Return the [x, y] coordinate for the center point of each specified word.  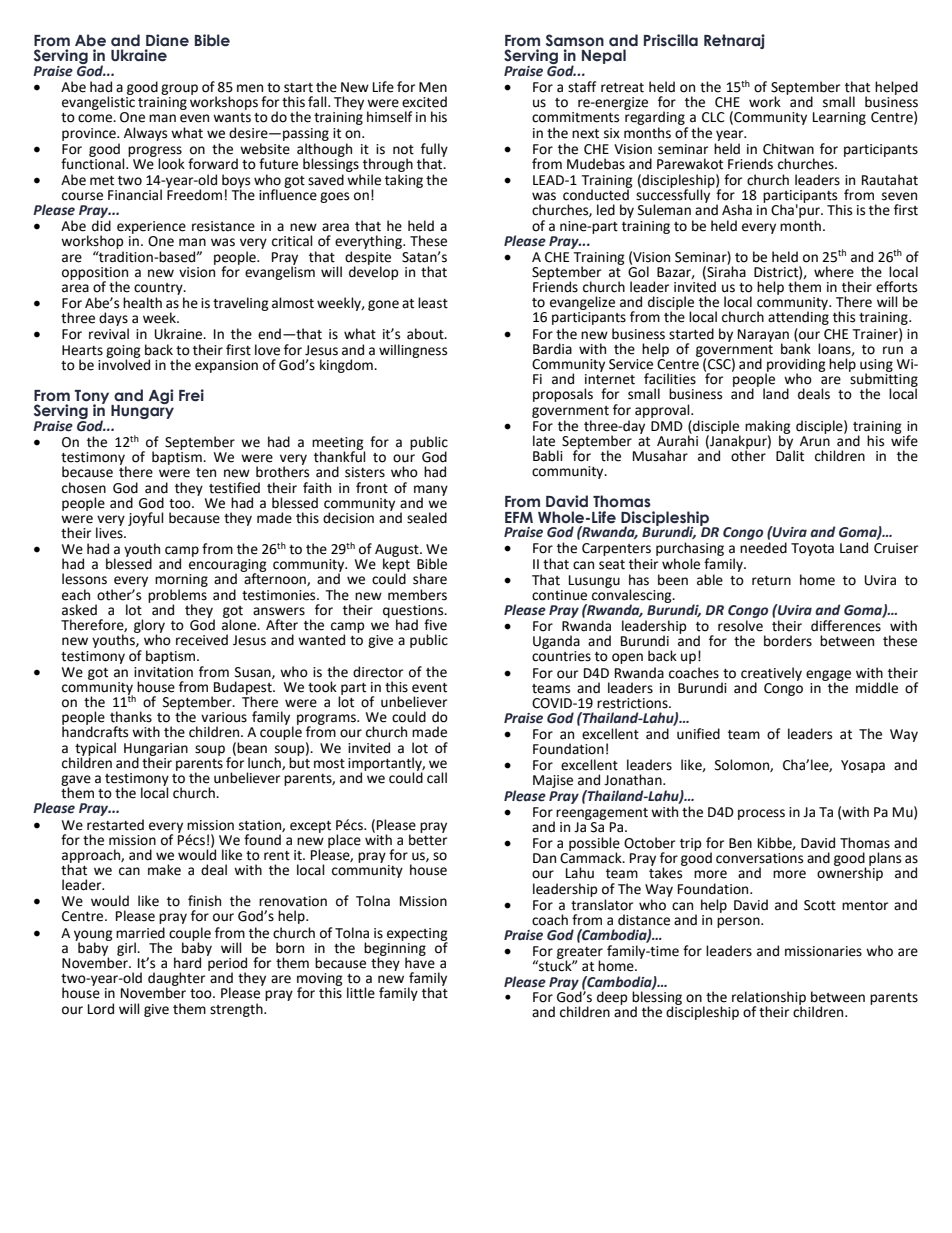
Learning [839, 118]
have [420, 962]
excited [424, 102]
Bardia [552, 349]
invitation [163, 672]
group [179, 89]
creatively [771, 675]
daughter [176, 980]
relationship [769, 999]
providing [795, 366]
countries [561, 656]
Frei [191, 395]
